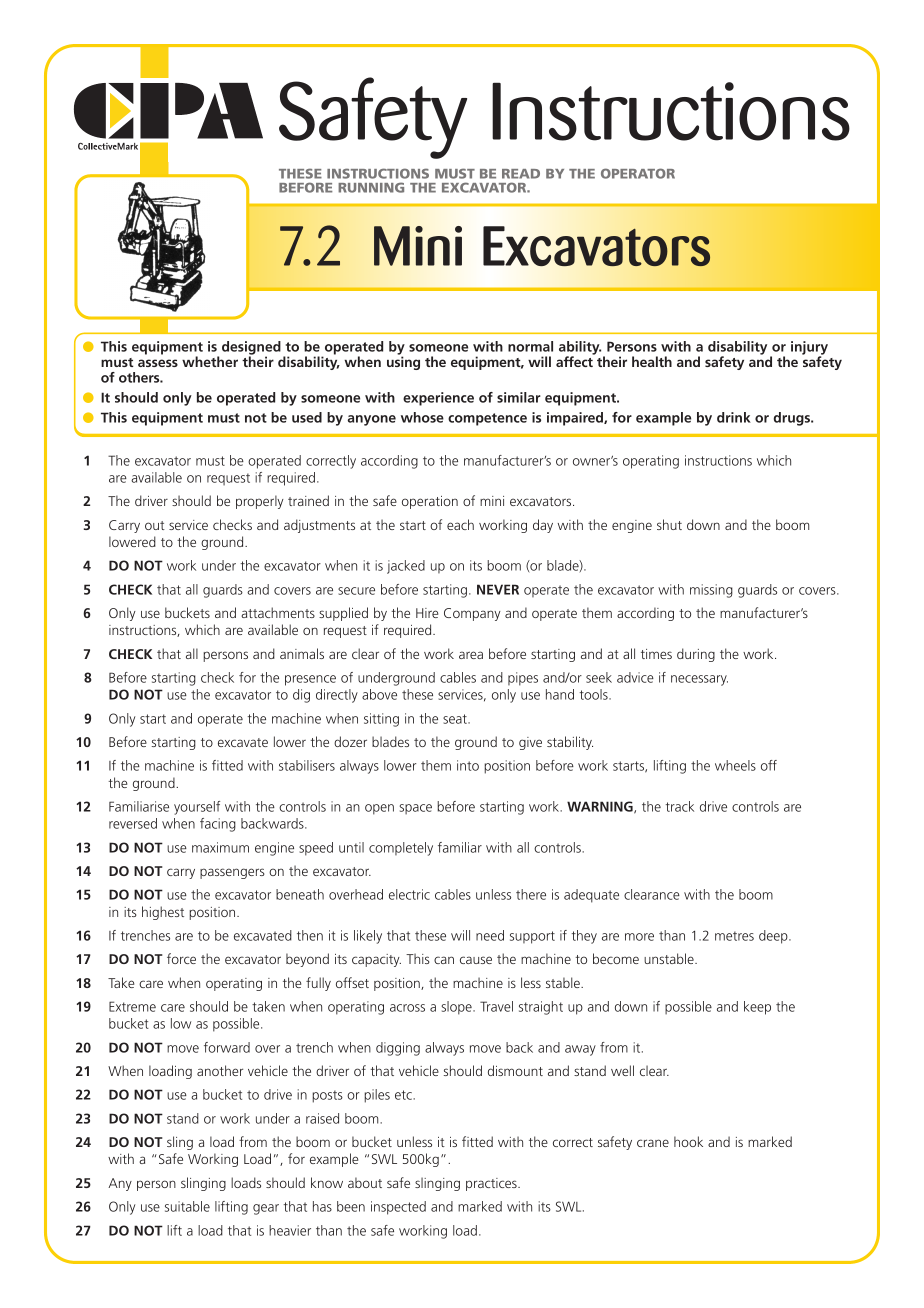 Image resolution: width=924 pixels, height=1308 pixels. I want to click on READ, so click(521, 174).
